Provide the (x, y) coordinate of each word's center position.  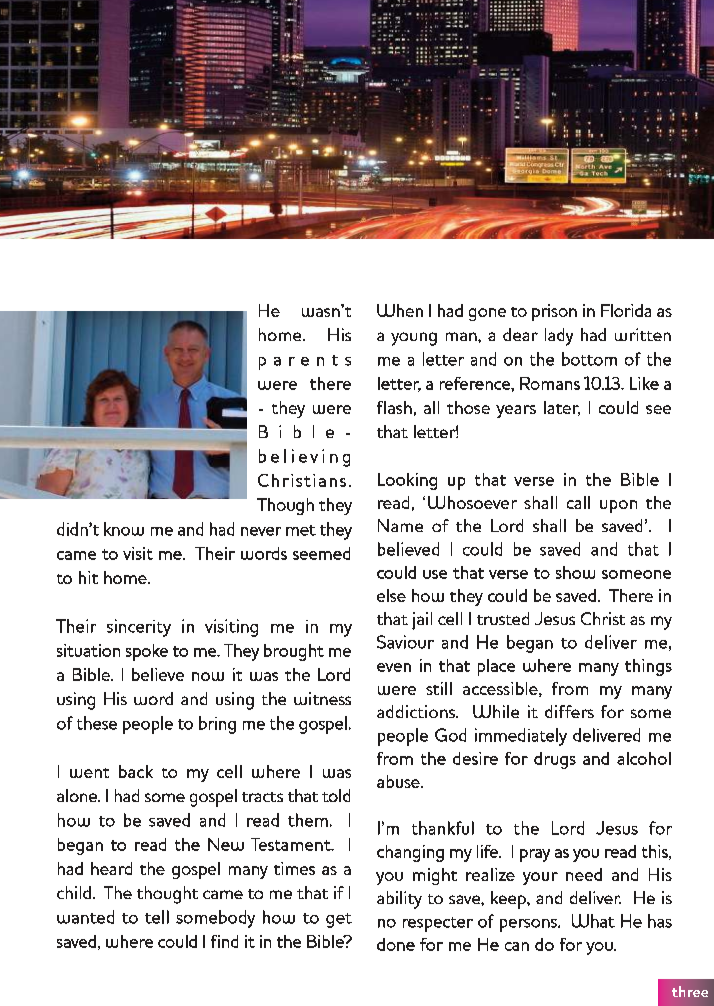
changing (410, 853)
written (643, 334)
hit (88, 577)
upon (618, 506)
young (414, 339)
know (124, 529)
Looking (407, 481)
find (224, 941)
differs (569, 711)
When (400, 310)
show (575, 572)
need (584, 874)
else (391, 595)
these (97, 723)
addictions (417, 711)
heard (111, 868)
